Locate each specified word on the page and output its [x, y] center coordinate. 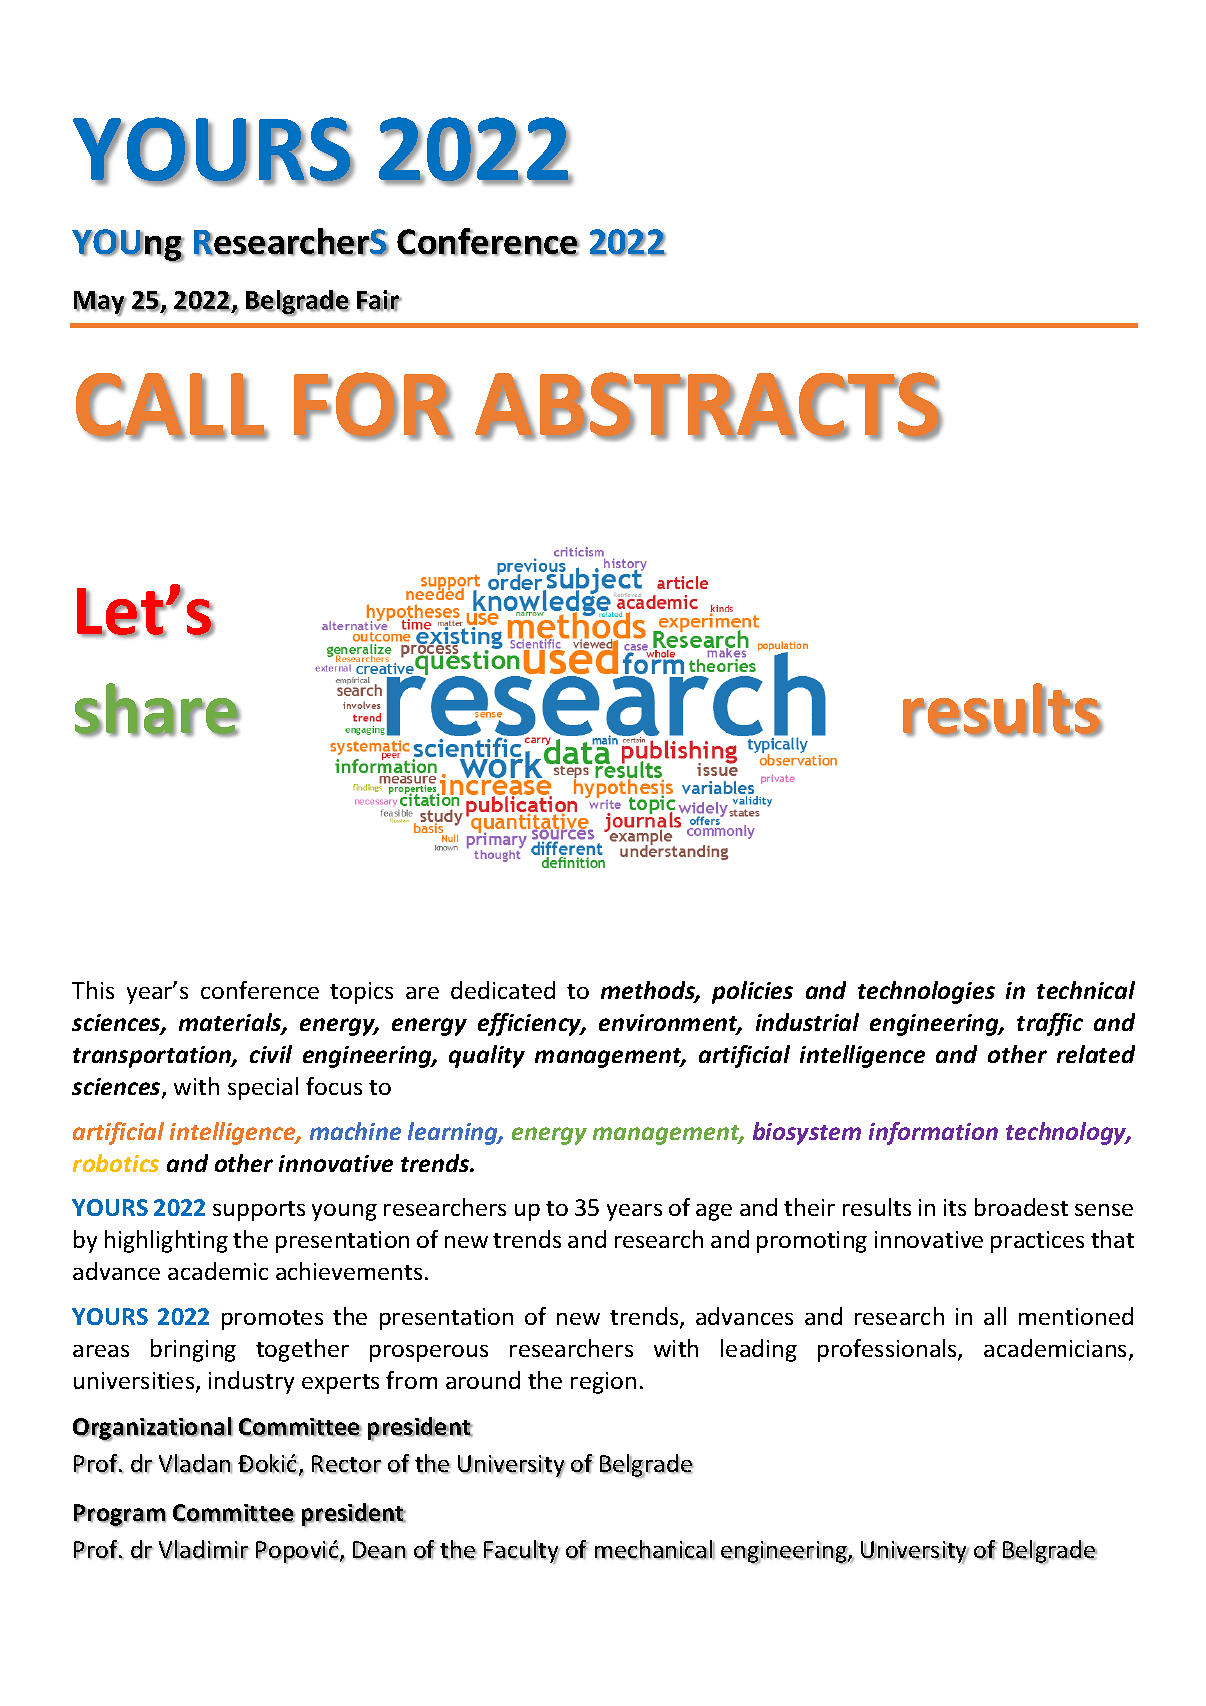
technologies [926, 992]
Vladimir [204, 1550]
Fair [379, 301]
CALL [171, 406]
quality [487, 1056]
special [263, 1088]
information [933, 1133]
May [100, 303]
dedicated [503, 990]
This [93, 990]
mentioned [1076, 1316]
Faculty [522, 1552]
